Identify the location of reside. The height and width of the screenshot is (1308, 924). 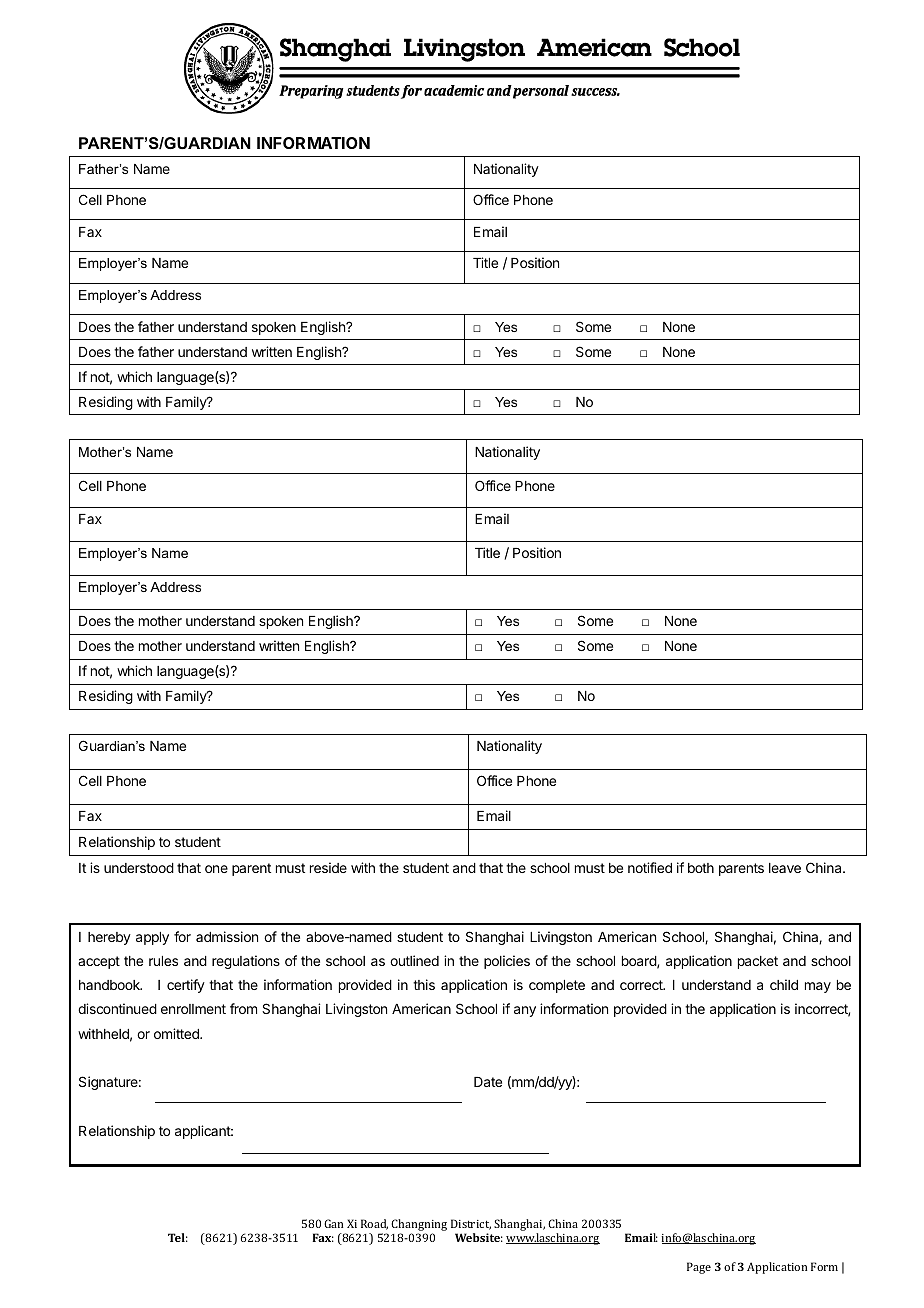
(328, 867).
